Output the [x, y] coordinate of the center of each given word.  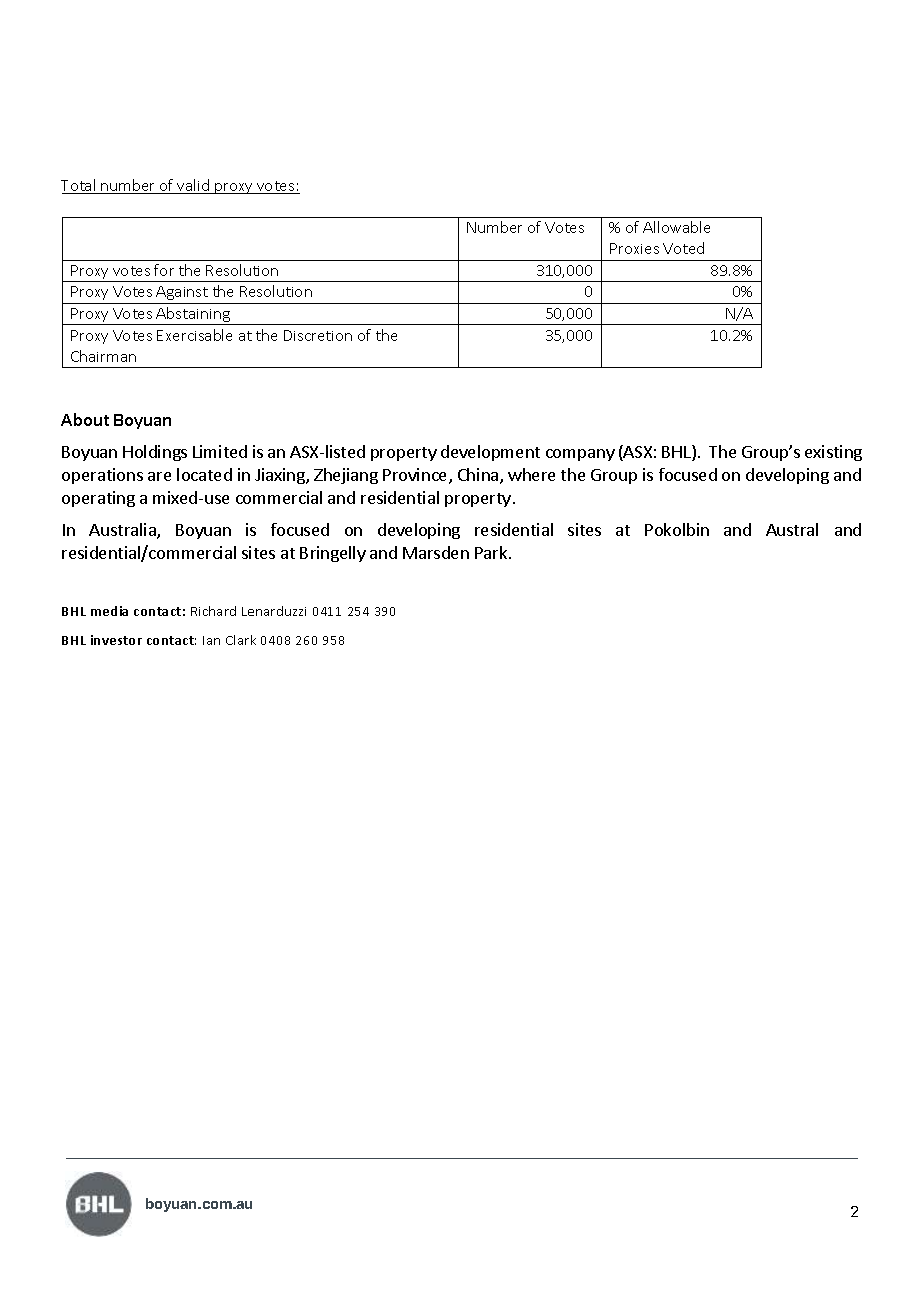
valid [194, 186]
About [85, 419]
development [490, 453]
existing [833, 453]
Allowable [676, 227]
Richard [213, 611]
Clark [241, 640]
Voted [683, 248]
